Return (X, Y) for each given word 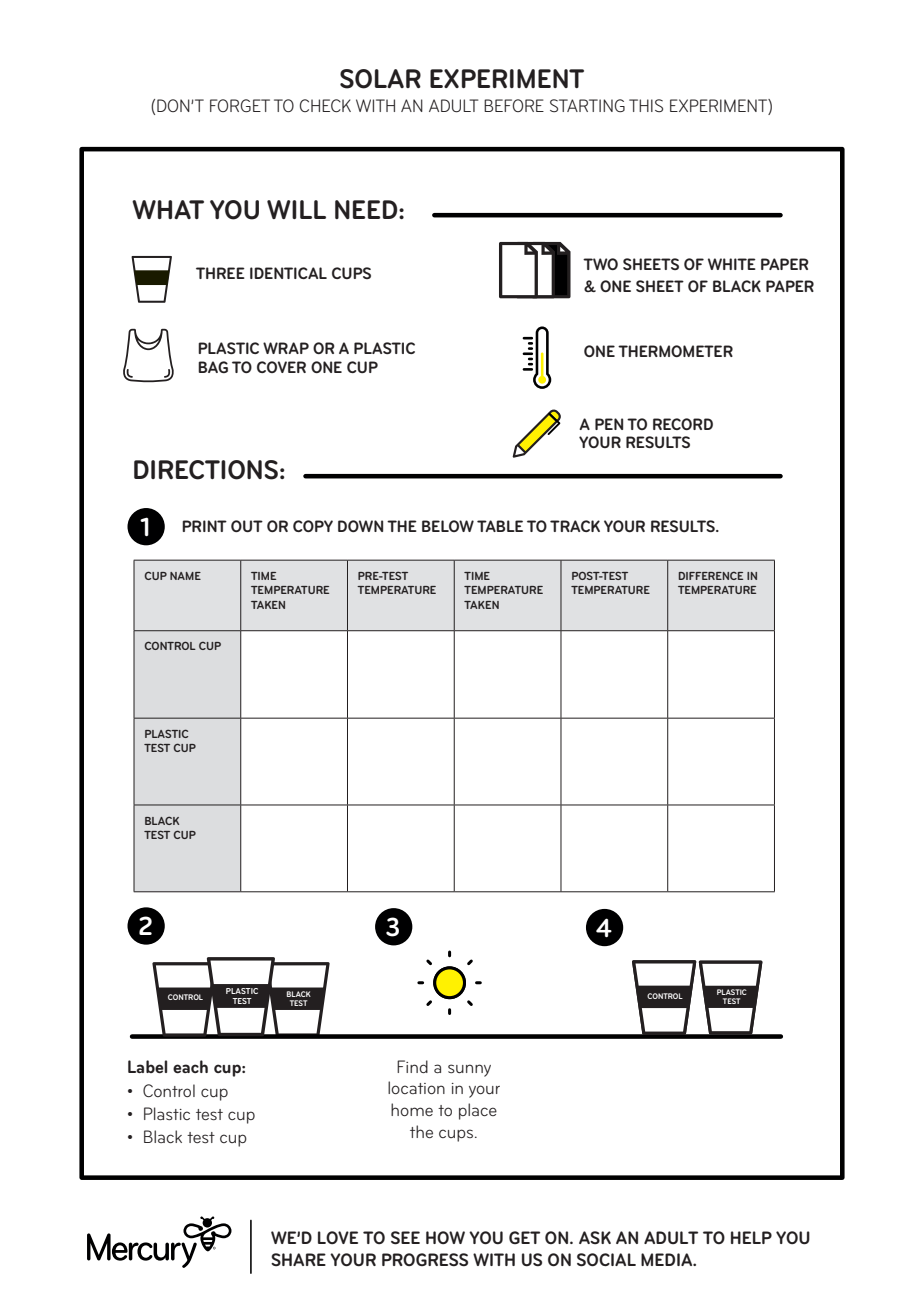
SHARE (298, 1259)
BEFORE (514, 105)
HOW (445, 1237)
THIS (646, 105)
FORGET (240, 105)
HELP (751, 1237)
